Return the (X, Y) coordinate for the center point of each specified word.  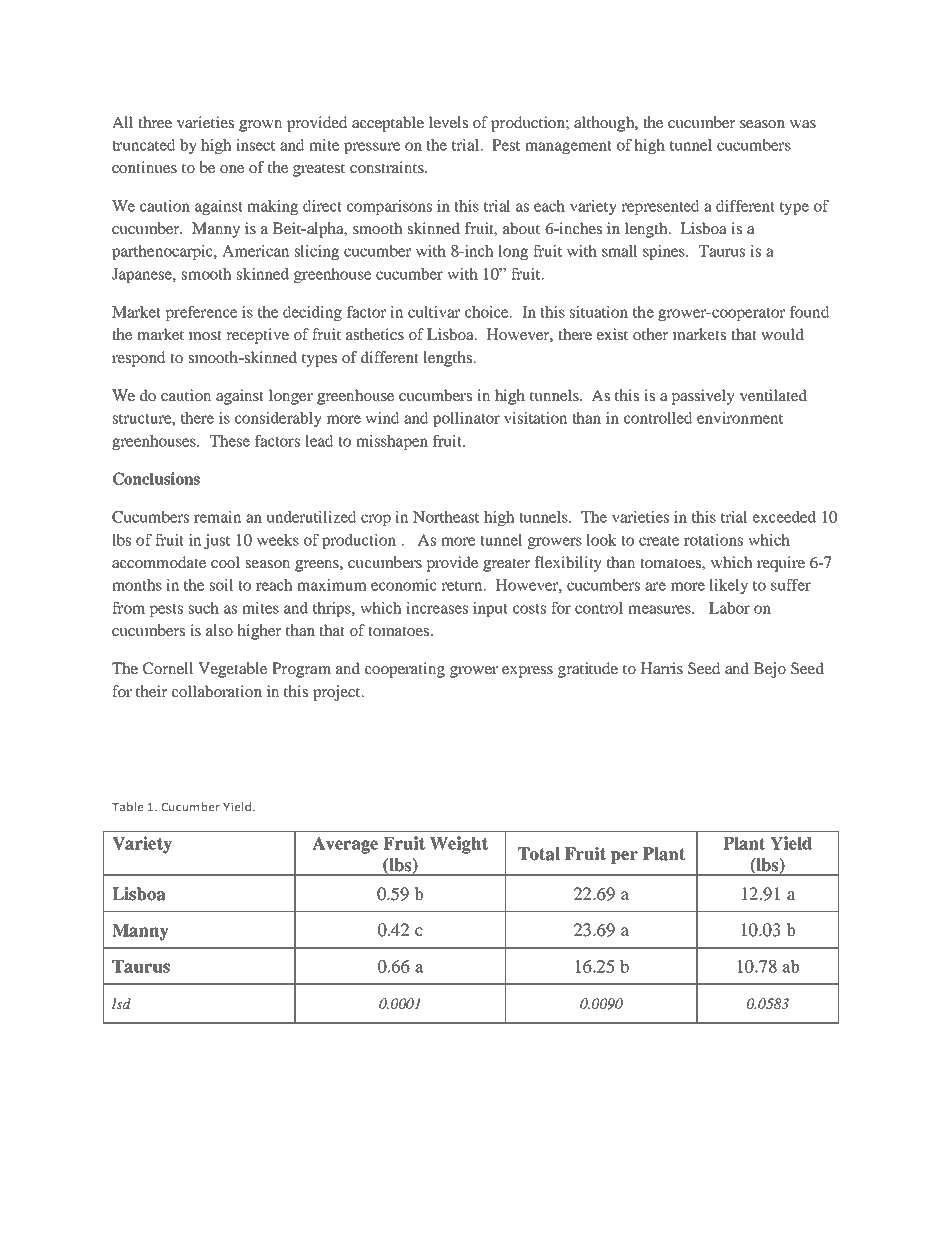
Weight (459, 845)
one (232, 169)
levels (448, 122)
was (803, 124)
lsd (121, 1003)
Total (539, 854)
